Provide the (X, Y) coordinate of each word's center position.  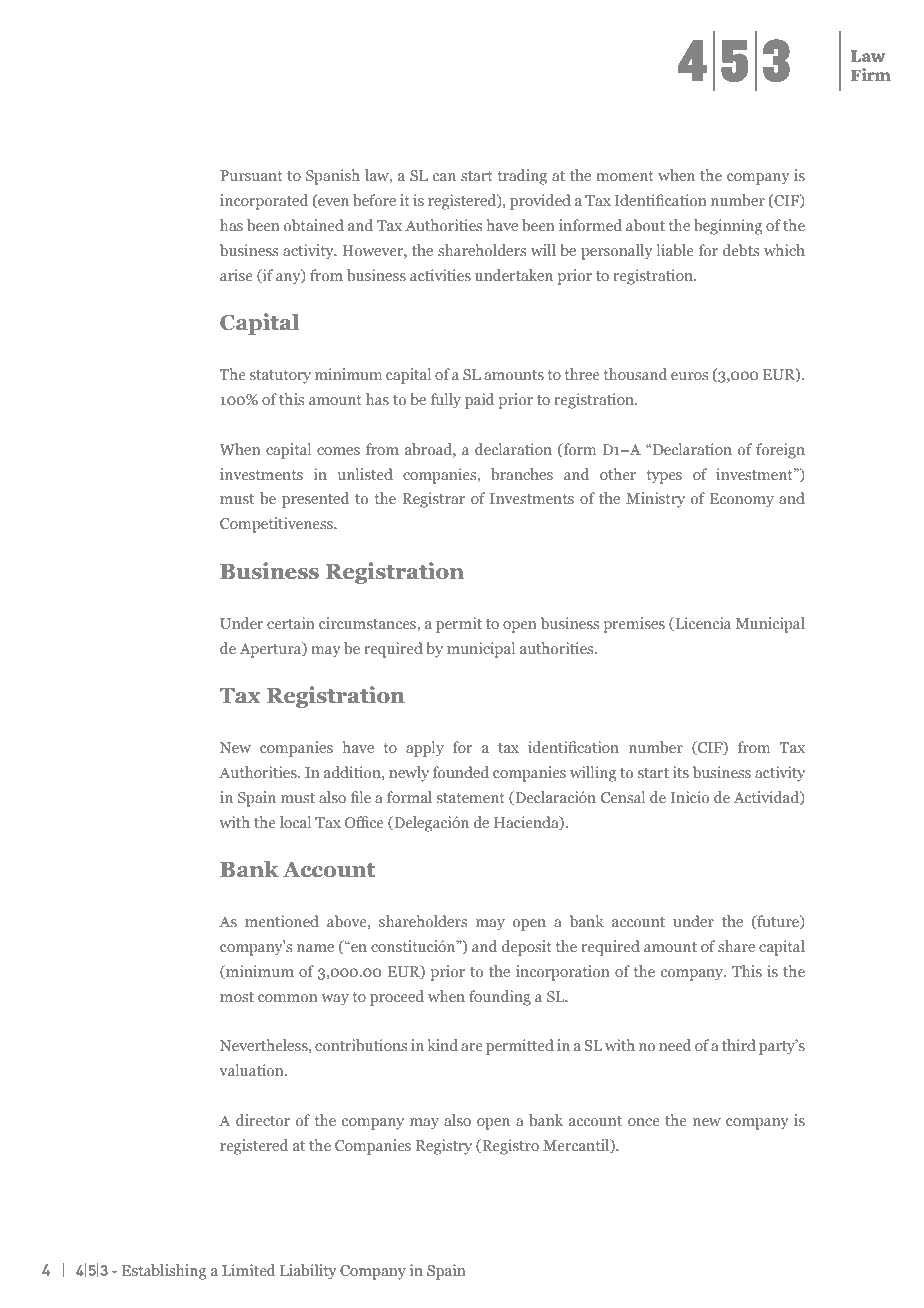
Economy (742, 500)
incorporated (264, 202)
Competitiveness (277, 525)
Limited (248, 1270)
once (644, 1122)
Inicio (690, 797)
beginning (728, 227)
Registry (444, 1147)
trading (522, 177)
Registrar (433, 500)
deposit (527, 948)
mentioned (282, 921)
